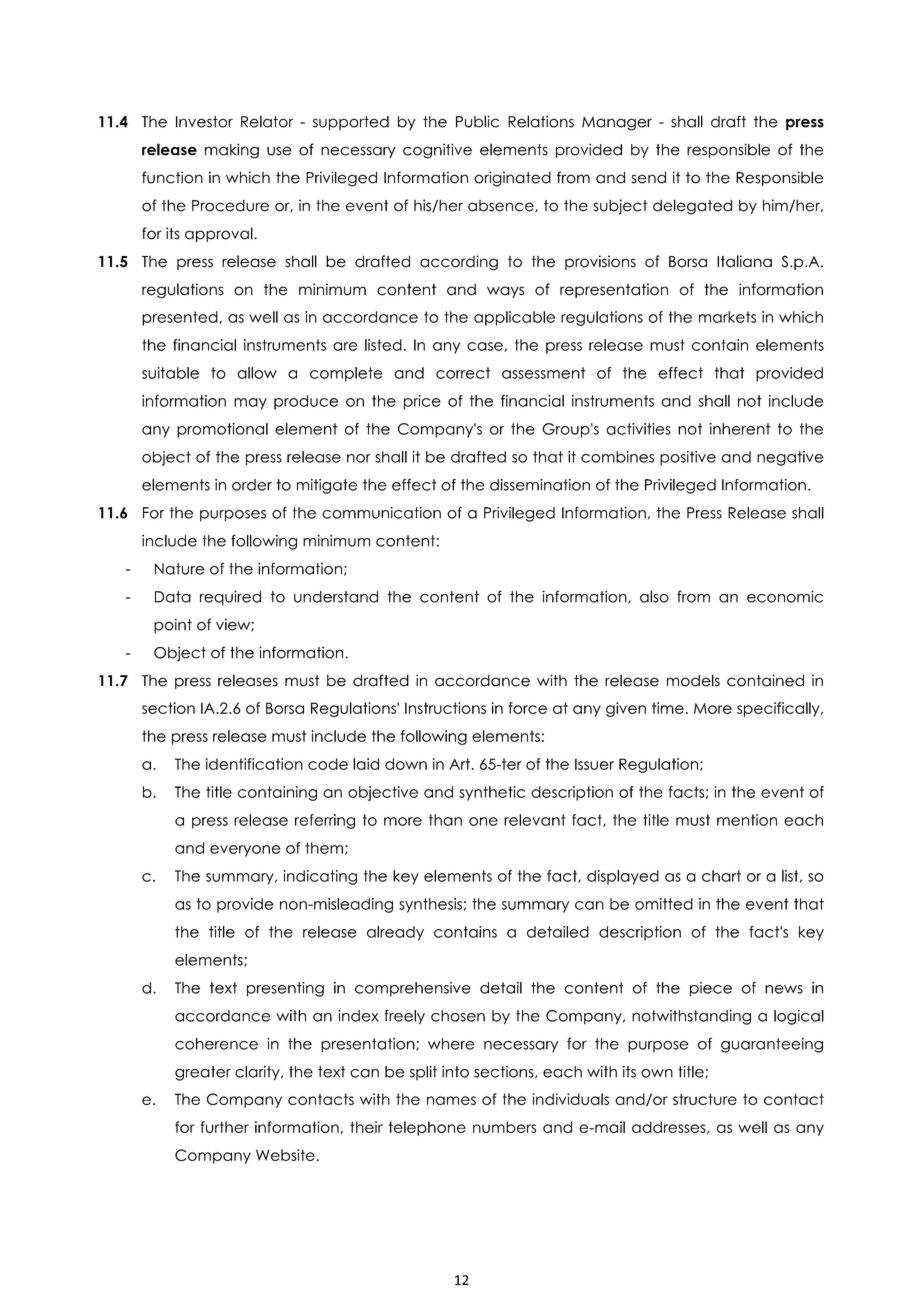 Image resolution: width=924 pixels, height=1308 pixels. Describe the element at coordinates (225, 1127) in the page. I see `further` at that location.
